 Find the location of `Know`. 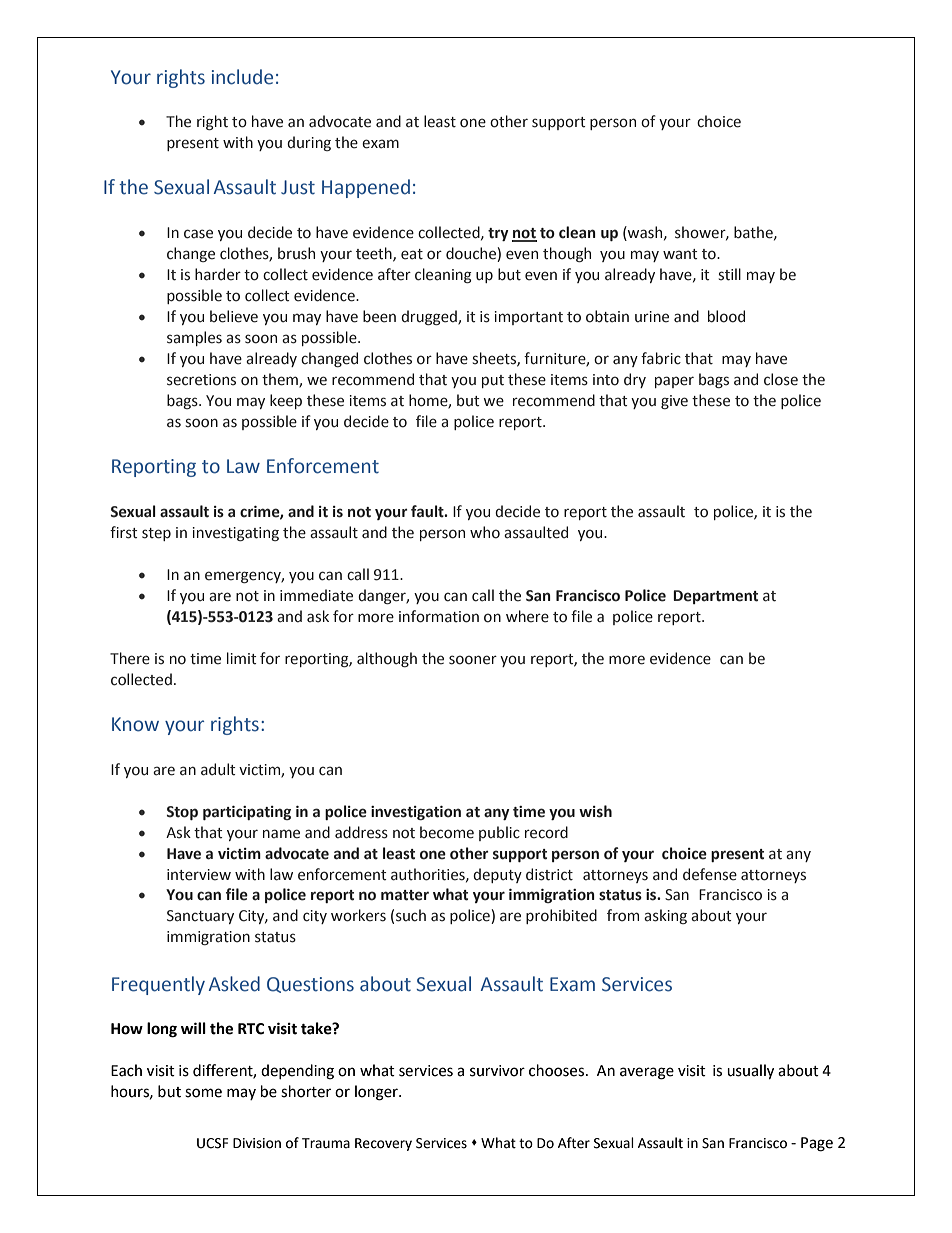

Know is located at coordinates (135, 724).
